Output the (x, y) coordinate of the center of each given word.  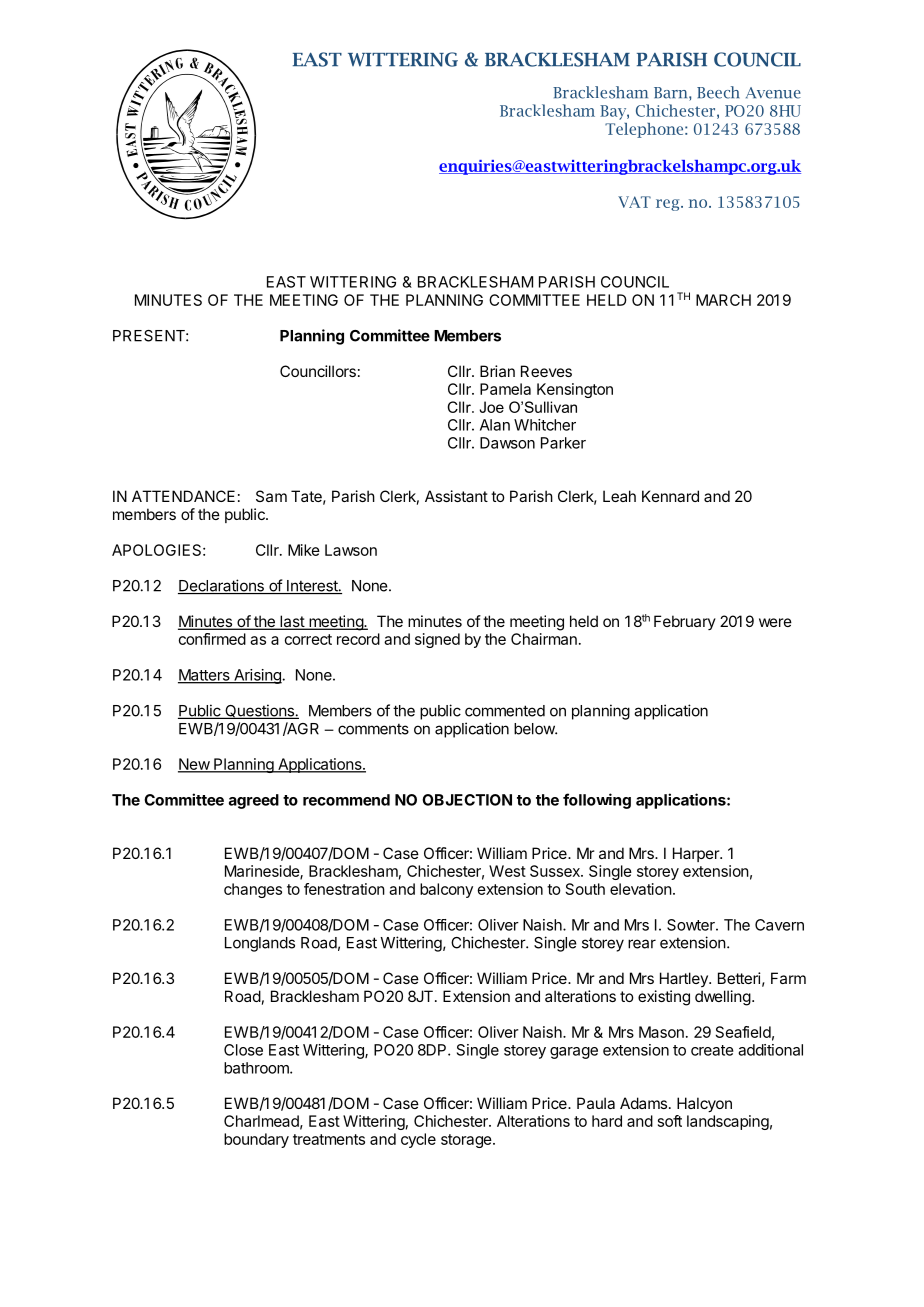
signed (437, 640)
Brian (497, 371)
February (685, 622)
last (292, 622)
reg (669, 205)
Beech (718, 92)
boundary (256, 1140)
